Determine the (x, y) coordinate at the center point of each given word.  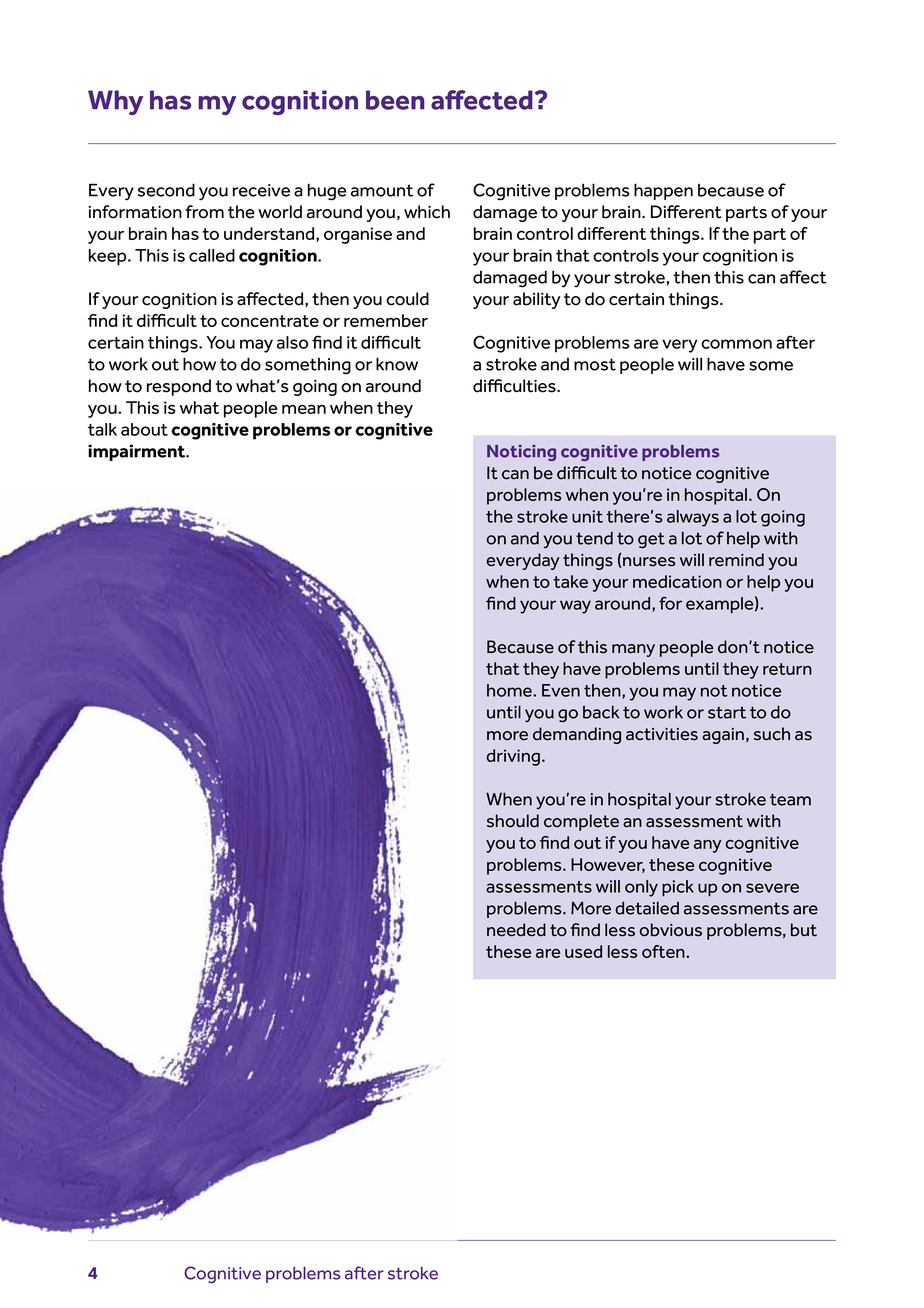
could (407, 299)
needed (516, 930)
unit (587, 516)
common (736, 344)
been (395, 100)
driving (513, 757)
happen (663, 191)
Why (115, 102)
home (510, 690)
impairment (138, 452)
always (693, 518)
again (723, 736)
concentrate (270, 321)
